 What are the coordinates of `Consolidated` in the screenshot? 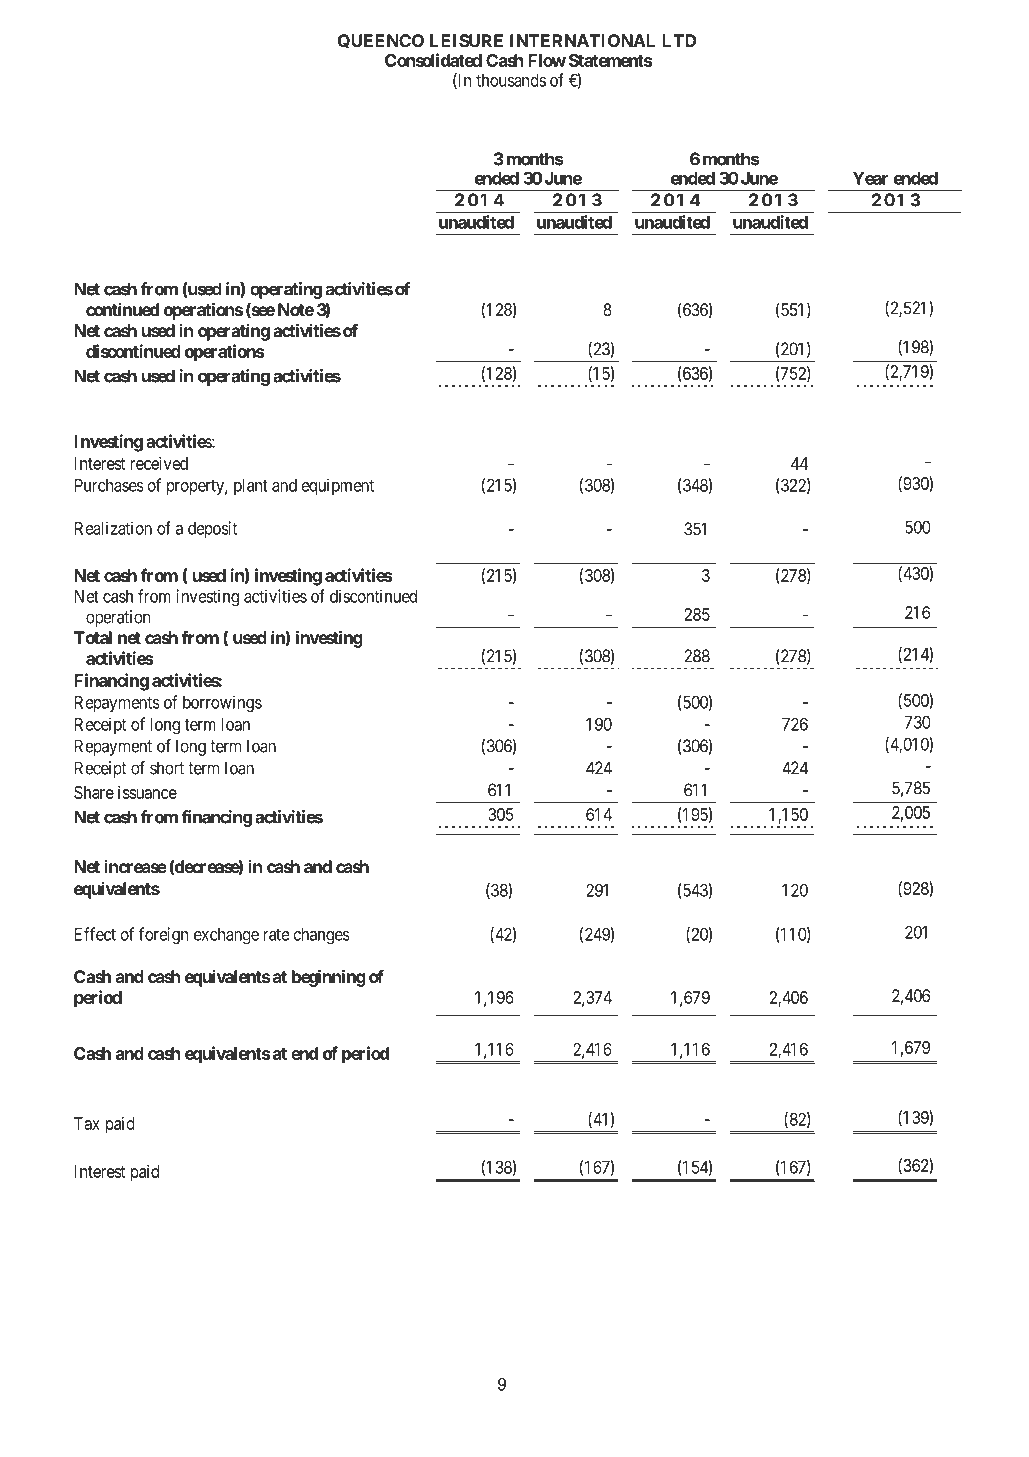 It's located at (433, 60).
